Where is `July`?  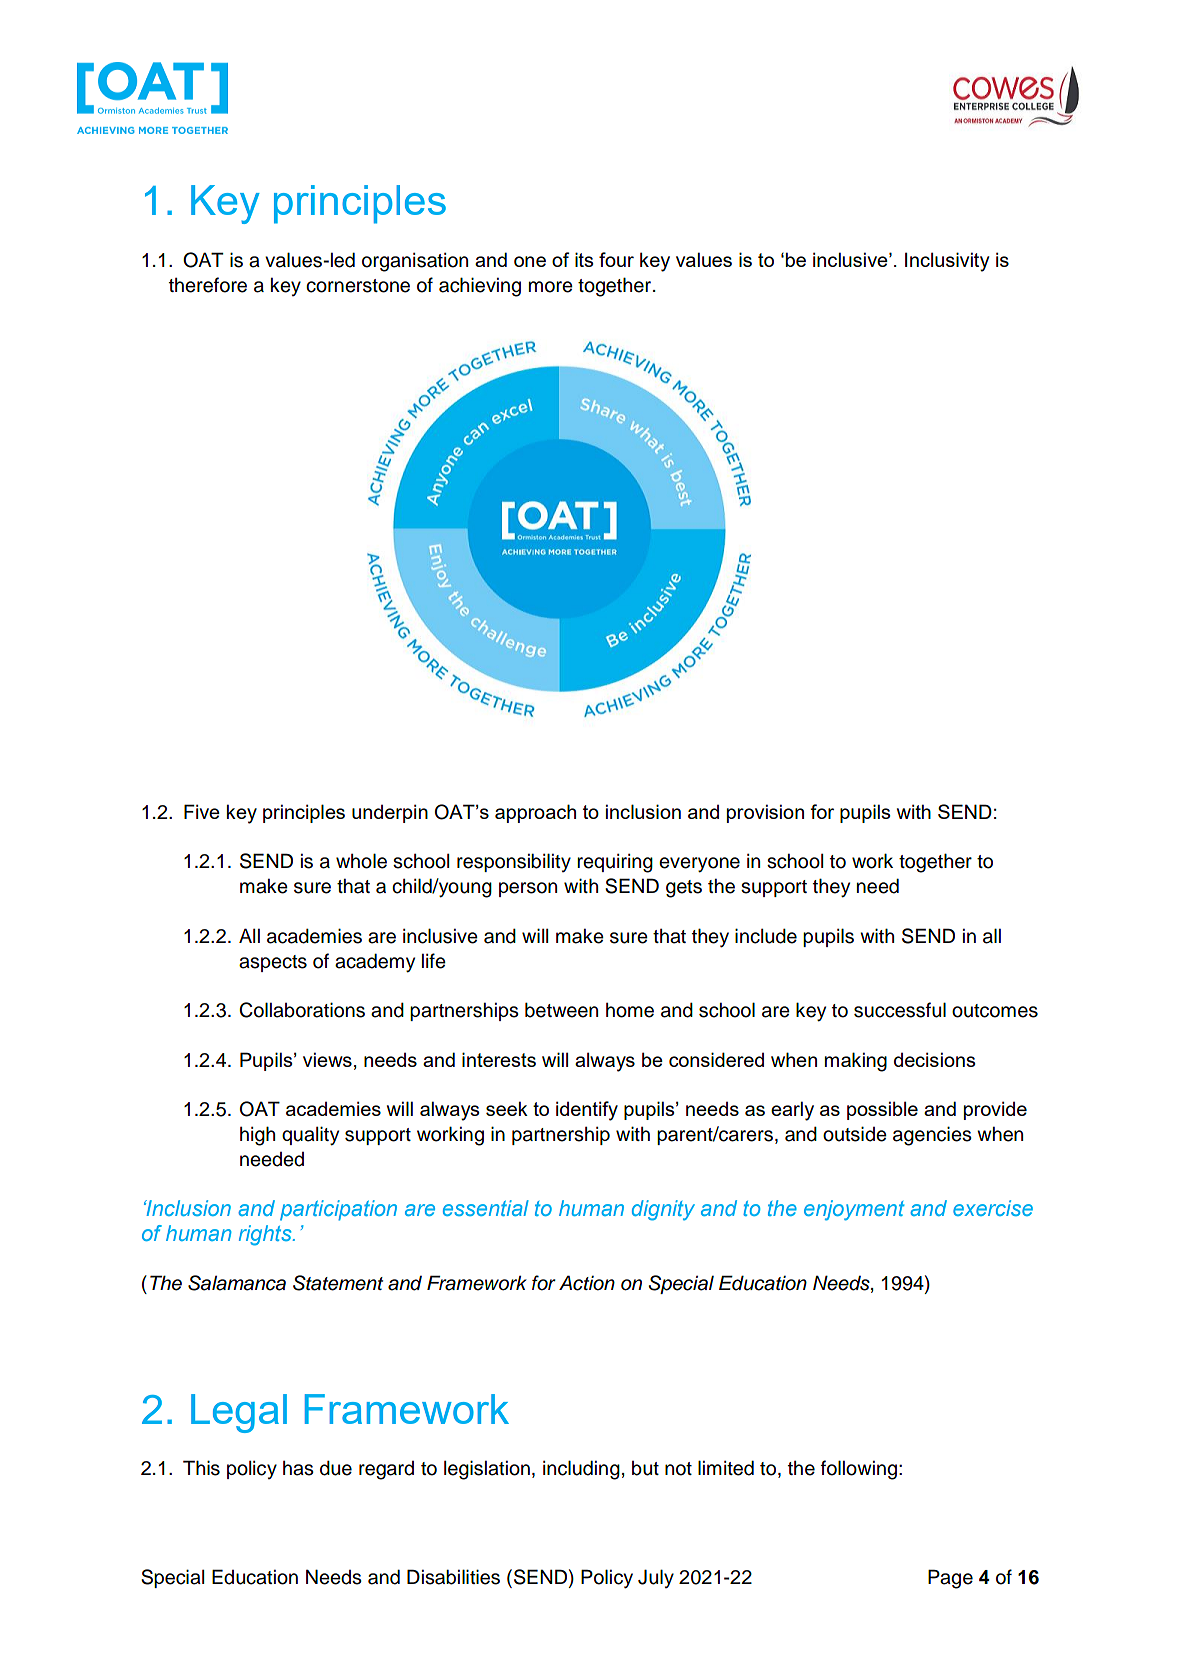 July is located at coordinates (656, 1578).
